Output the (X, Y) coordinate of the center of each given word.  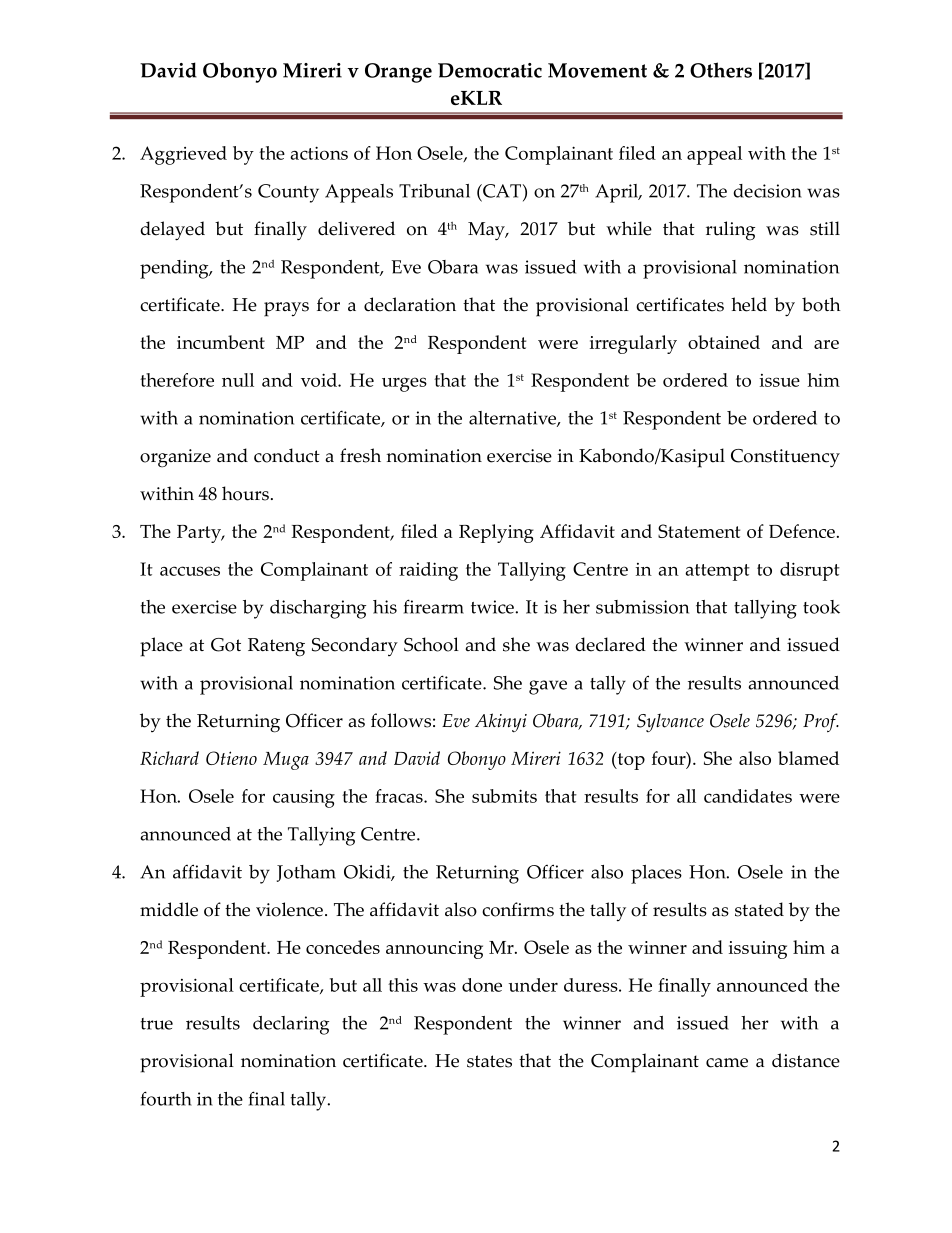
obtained (724, 342)
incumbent (221, 342)
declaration (410, 304)
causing (304, 799)
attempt (717, 572)
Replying (496, 533)
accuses (190, 571)
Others (721, 70)
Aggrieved (183, 155)
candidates (748, 796)
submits (504, 796)
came (727, 1063)
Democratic (490, 70)
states (489, 1061)
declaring (291, 1025)
